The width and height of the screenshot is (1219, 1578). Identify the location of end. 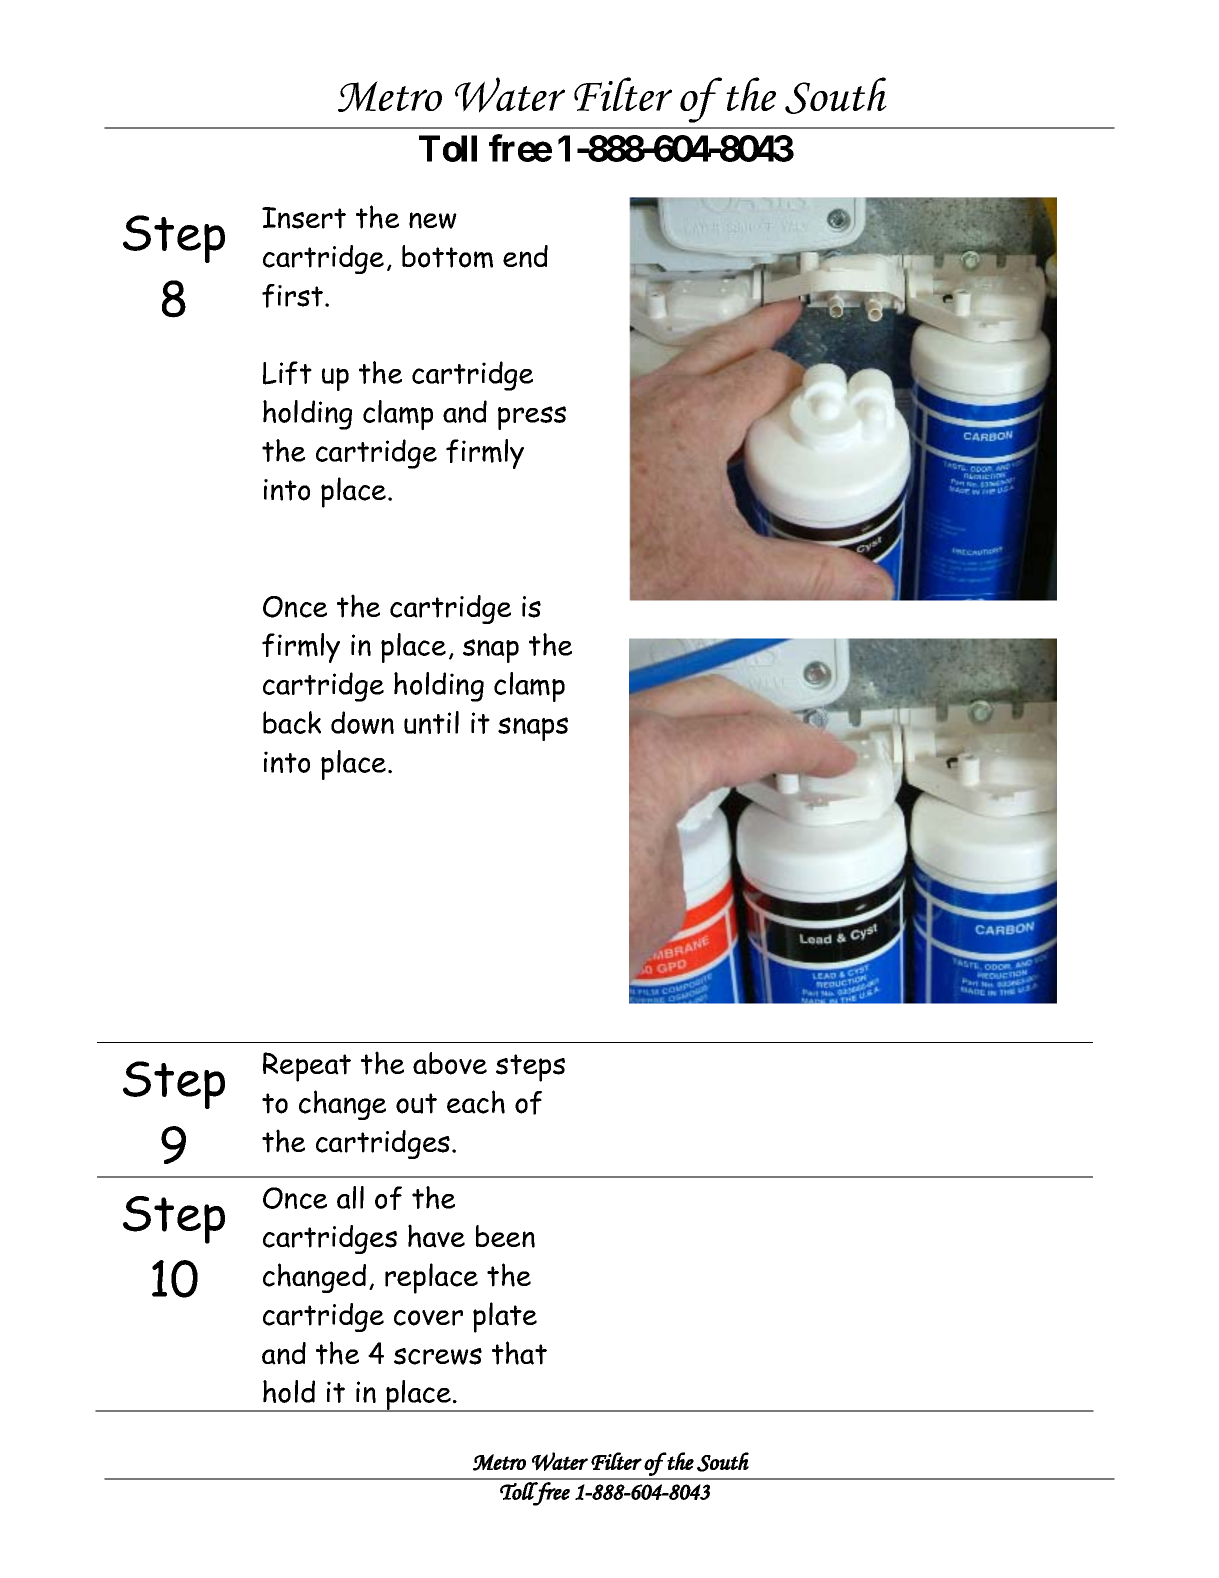
(525, 256).
